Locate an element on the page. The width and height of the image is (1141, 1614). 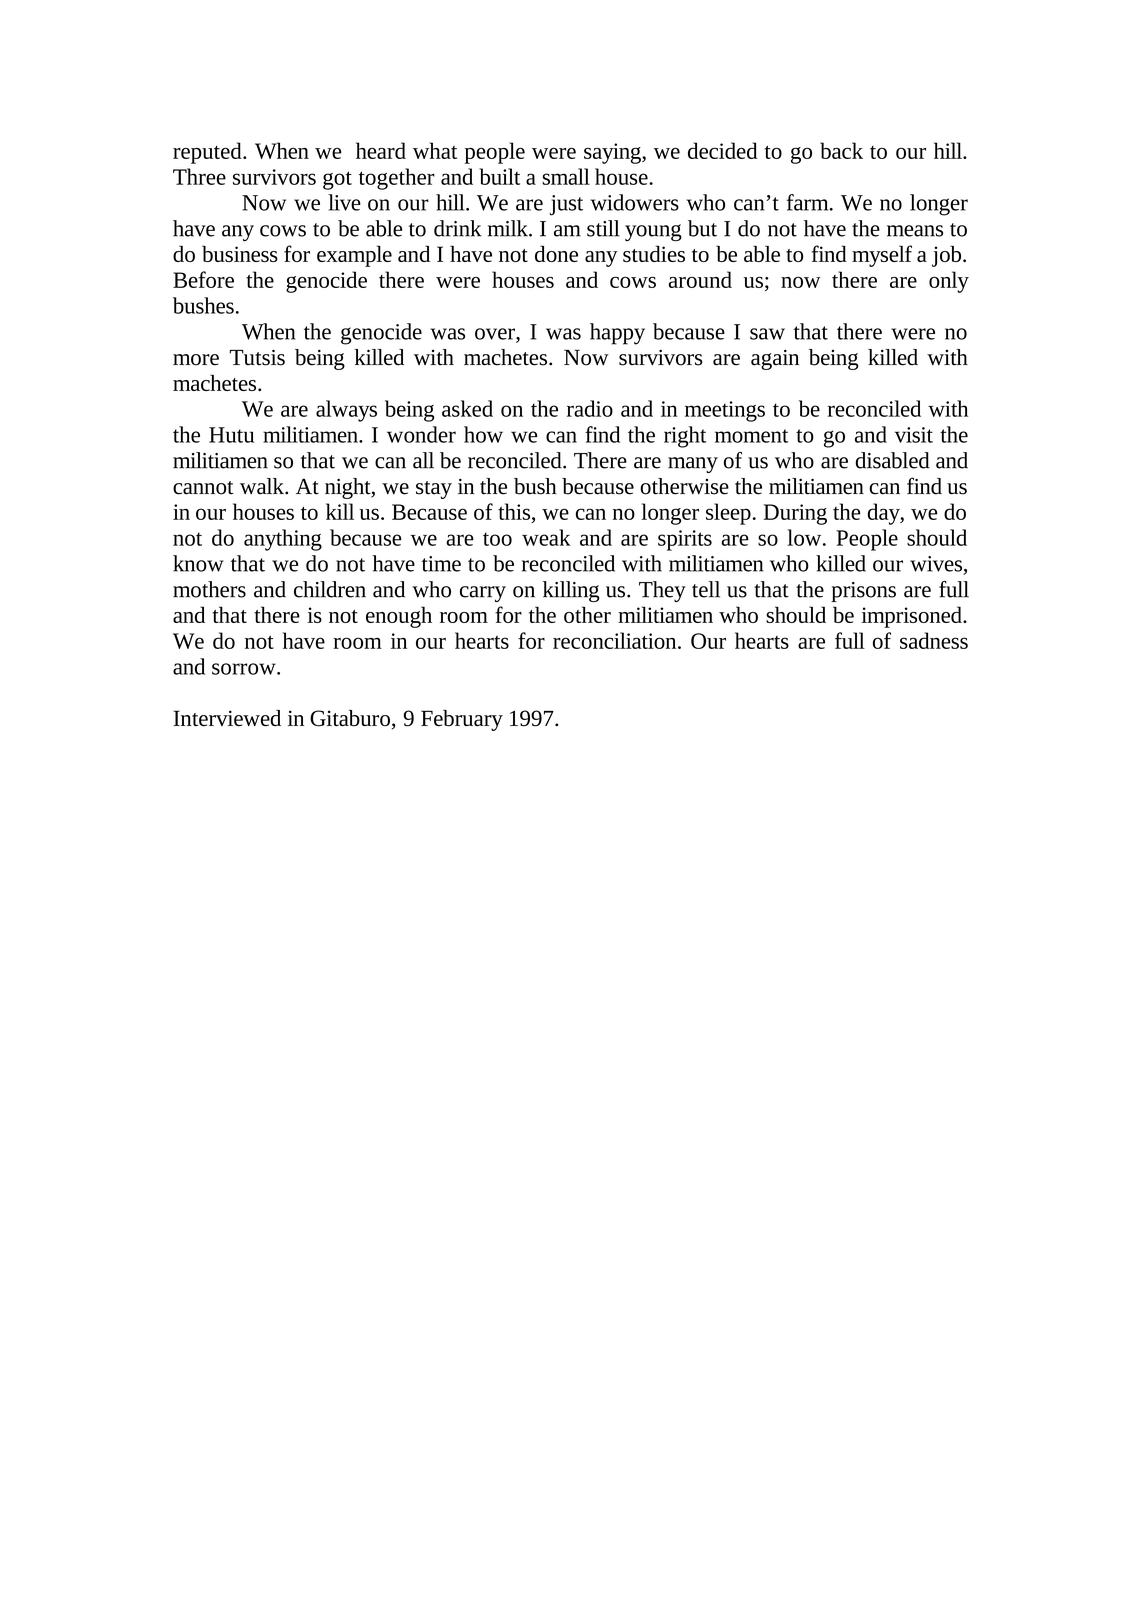
again is located at coordinates (775, 359).
